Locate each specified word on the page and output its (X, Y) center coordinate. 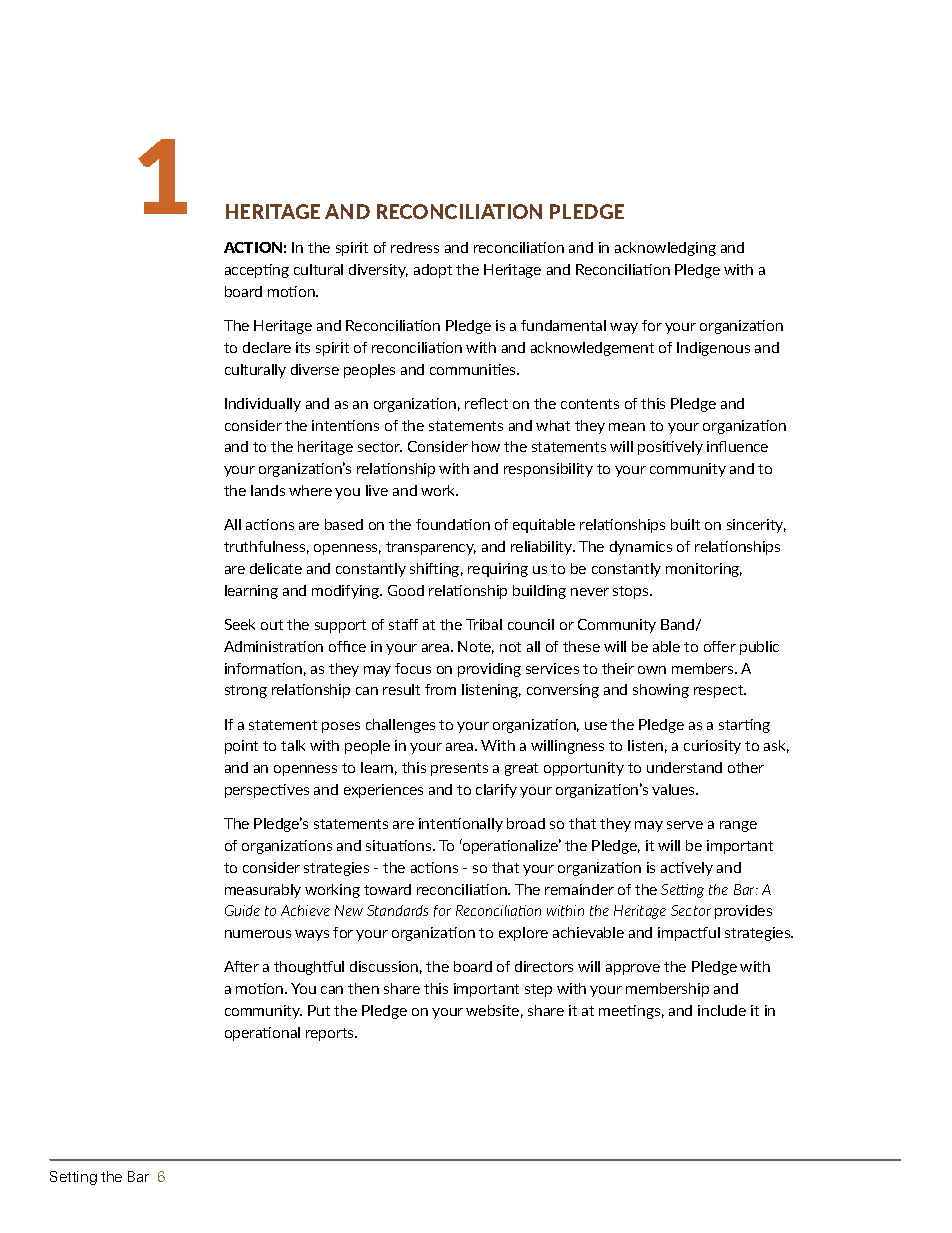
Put (319, 1010)
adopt (433, 271)
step (538, 990)
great (521, 769)
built (685, 524)
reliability (543, 548)
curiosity (712, 747)
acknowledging (665, 249)
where (310, 490)
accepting (257, 271)
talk (293, 745)
